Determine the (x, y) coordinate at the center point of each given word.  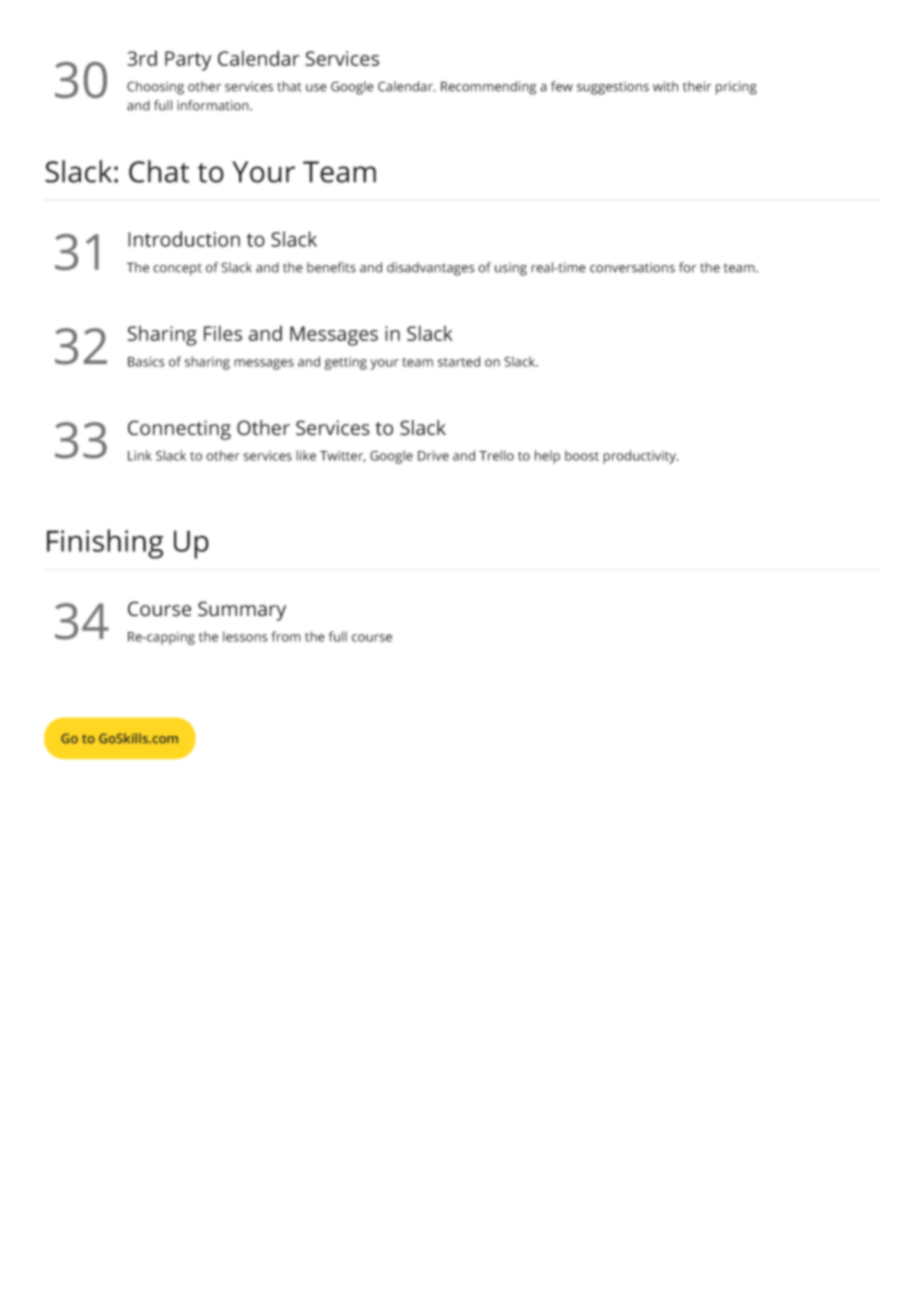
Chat (159, 171)
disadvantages (431, 269)
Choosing (155, 88)
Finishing (105, 544)
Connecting (179, 430)
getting (345, 363)
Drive (433, 456)
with (665, 86)
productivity (640, 457)
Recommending (488, 88)
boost (582, 455)
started (459, 361)
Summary (242, 611)
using (511, 269)
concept (177, 269)
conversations (632, 267)
